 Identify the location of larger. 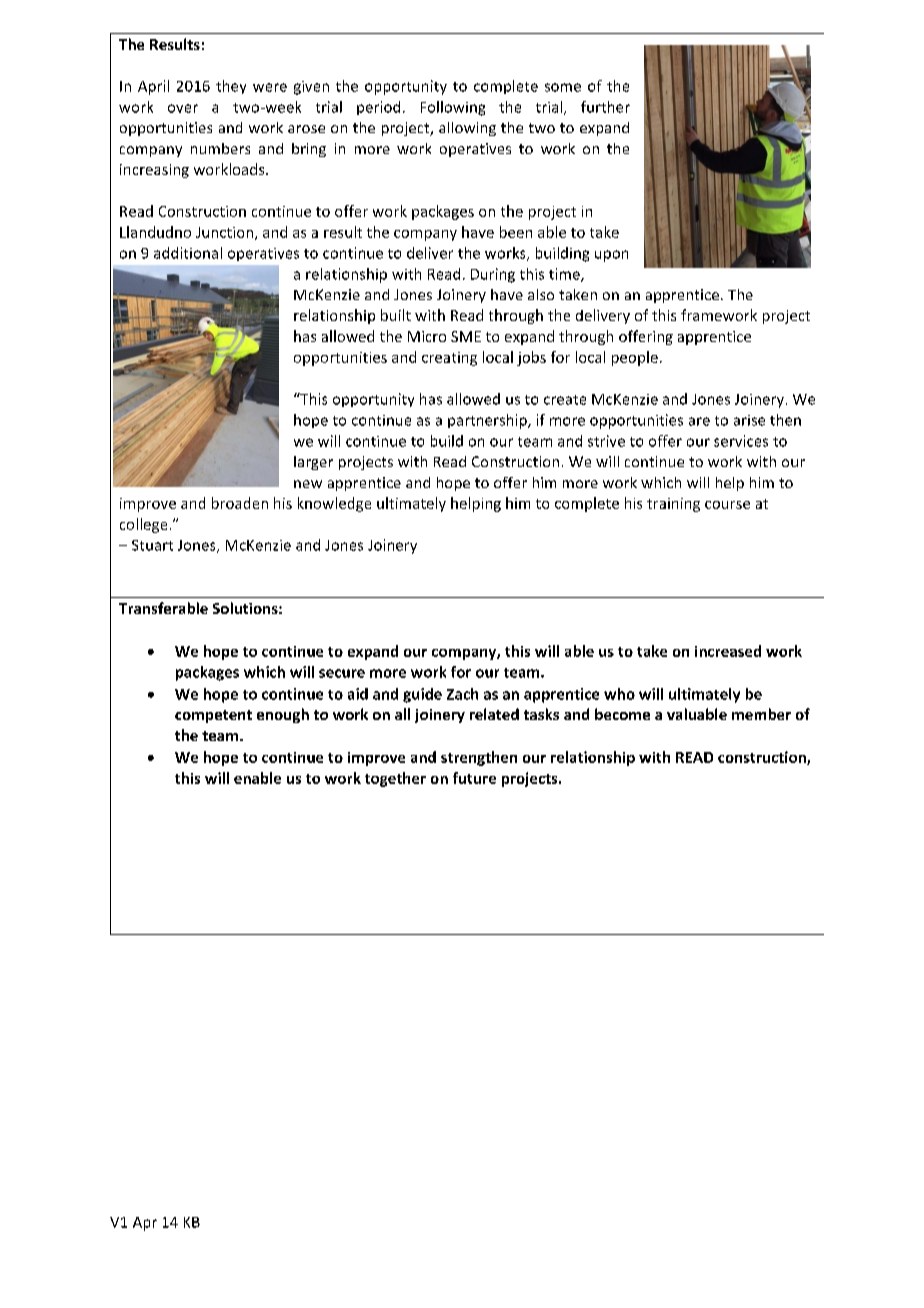
(313, 463).
